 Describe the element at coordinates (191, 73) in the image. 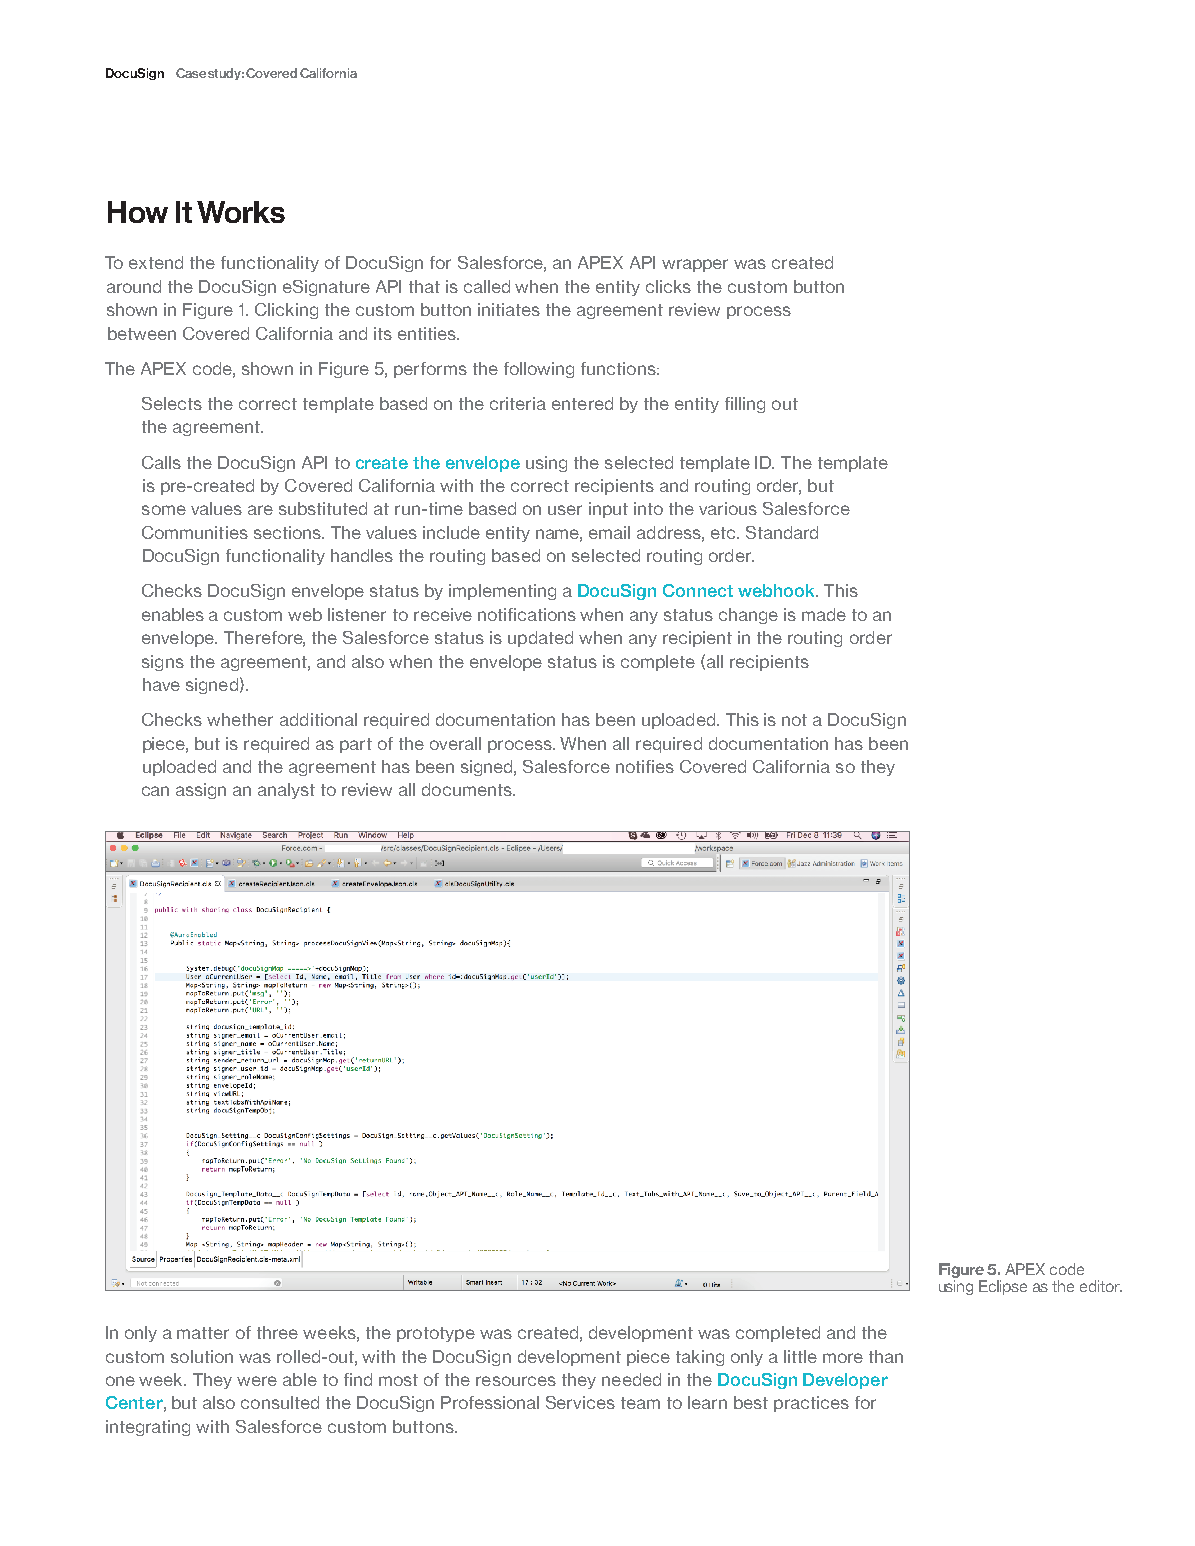

I see `Case` at that location.
